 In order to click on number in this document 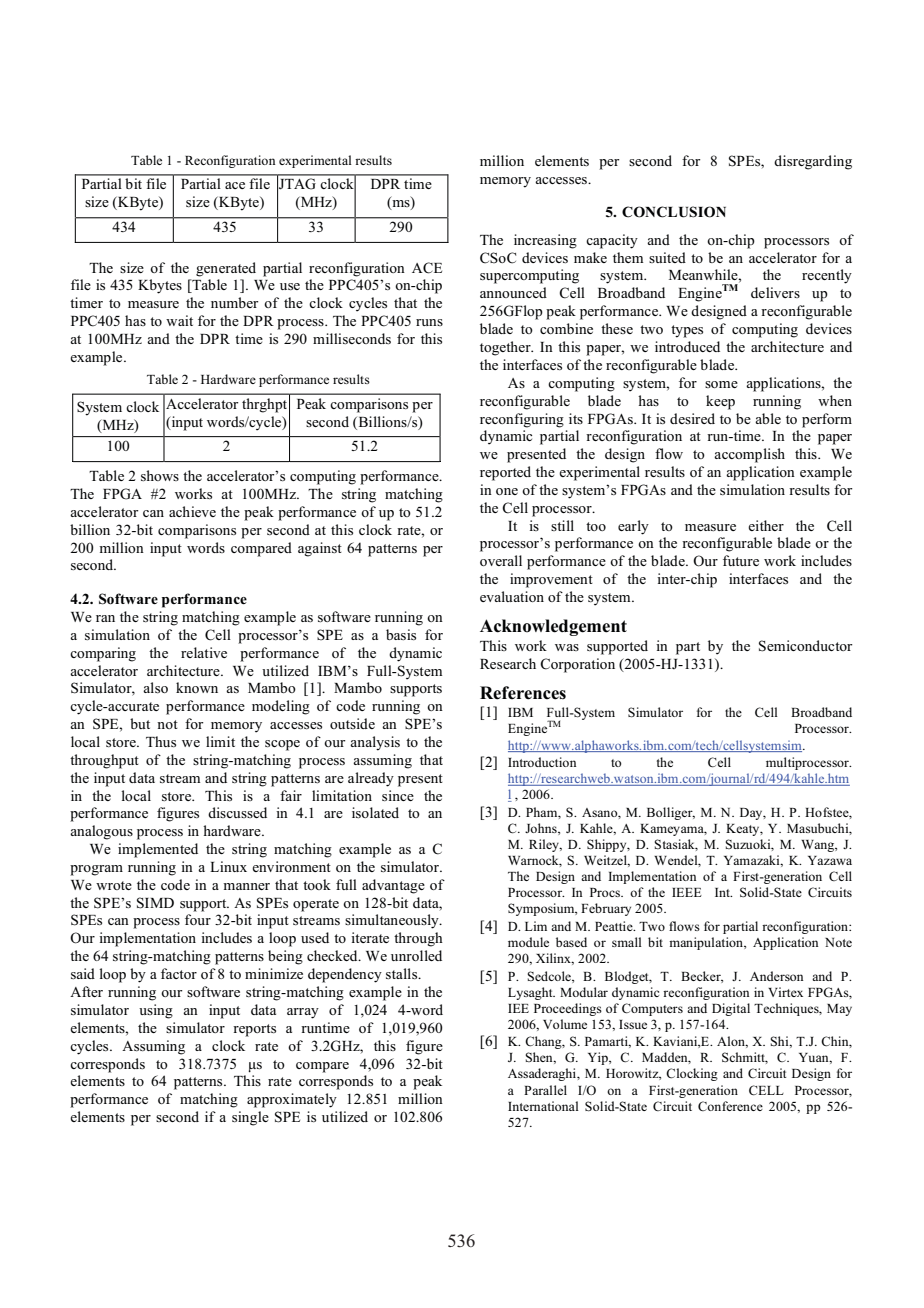, I will do `click(234, 302)`.
